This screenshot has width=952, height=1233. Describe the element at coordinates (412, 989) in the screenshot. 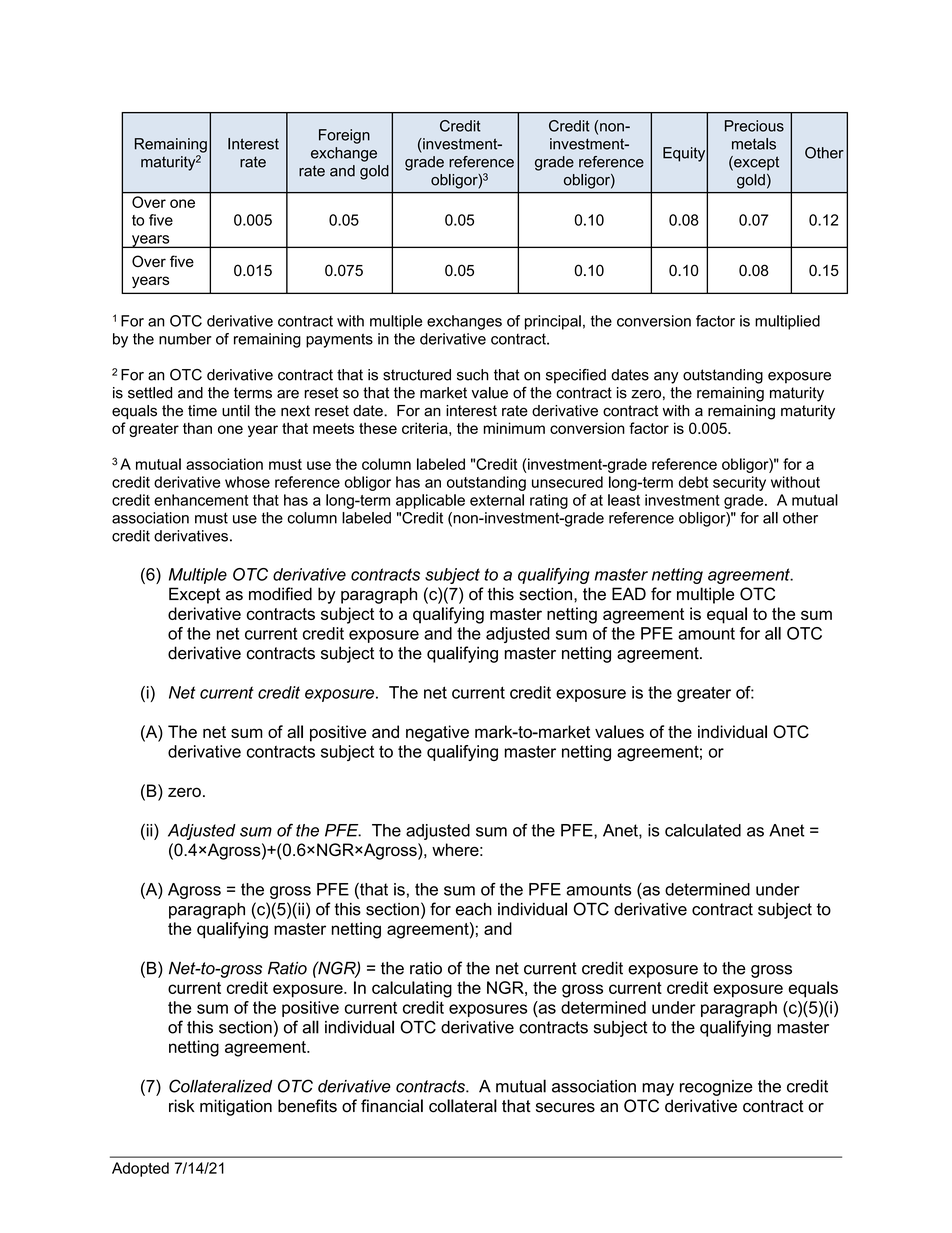

I see `calculating` at that location.
